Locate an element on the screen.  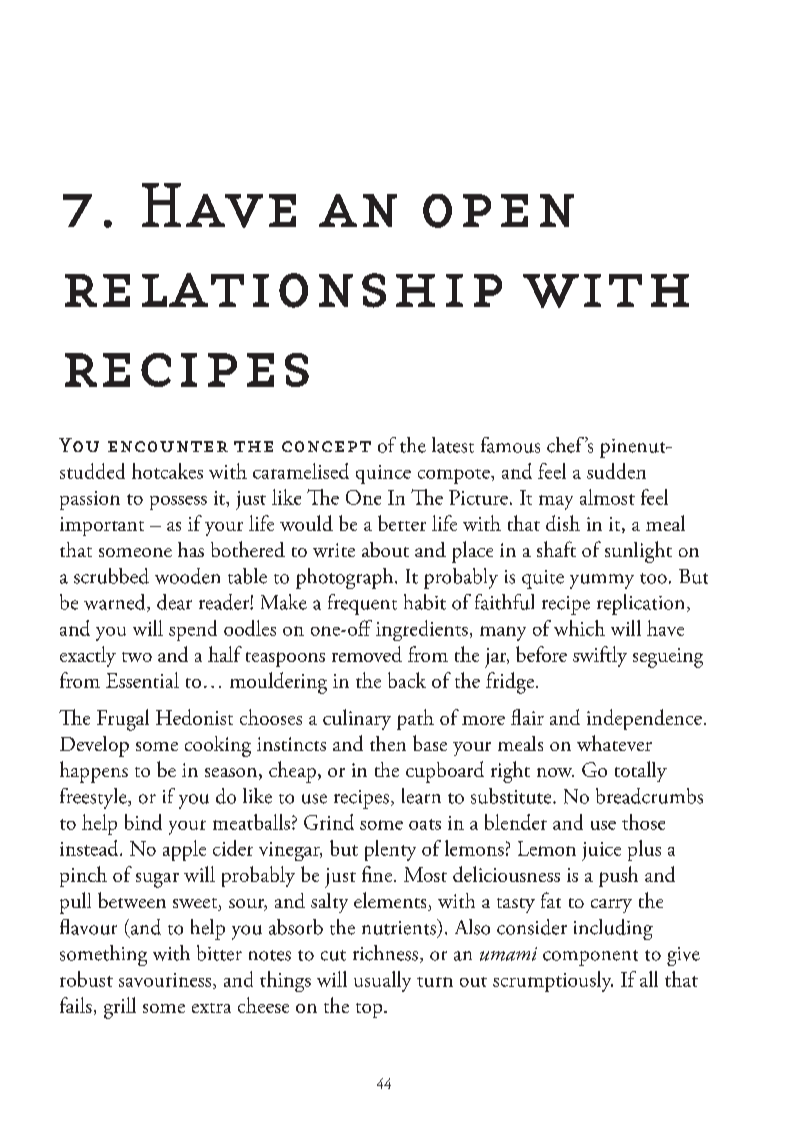
possess is located at coordinates (178, 503).
